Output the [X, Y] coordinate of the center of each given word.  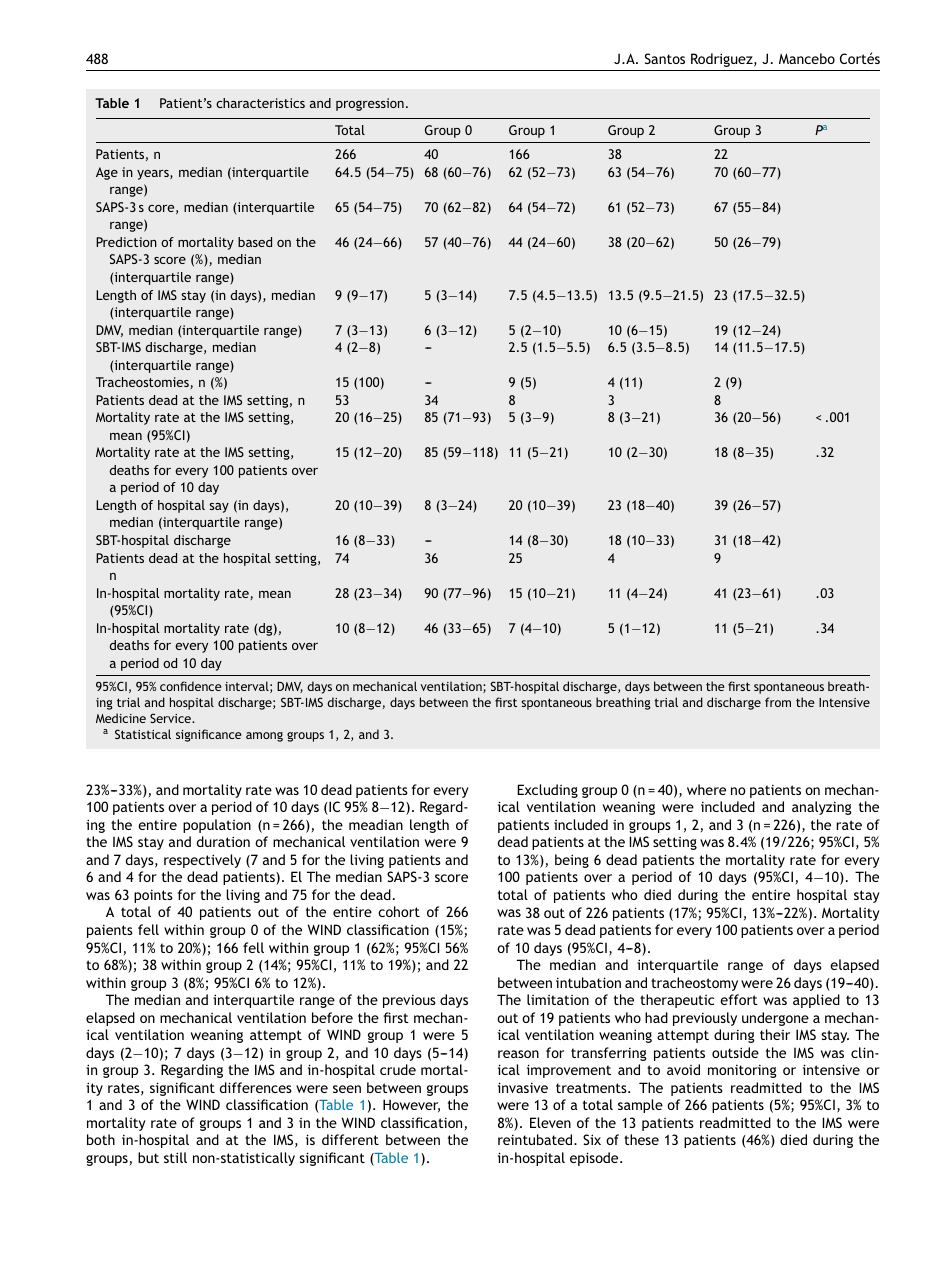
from [778, 702]
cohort [399, 911]
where [706, 789]
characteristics [260, 103]
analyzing [822, 808]
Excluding [547, 791]
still [175, 1157]
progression [370, 104]
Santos [665, 58]
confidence [191, 686]
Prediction [126, 242]
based [255, 242]
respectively [202, 861]
